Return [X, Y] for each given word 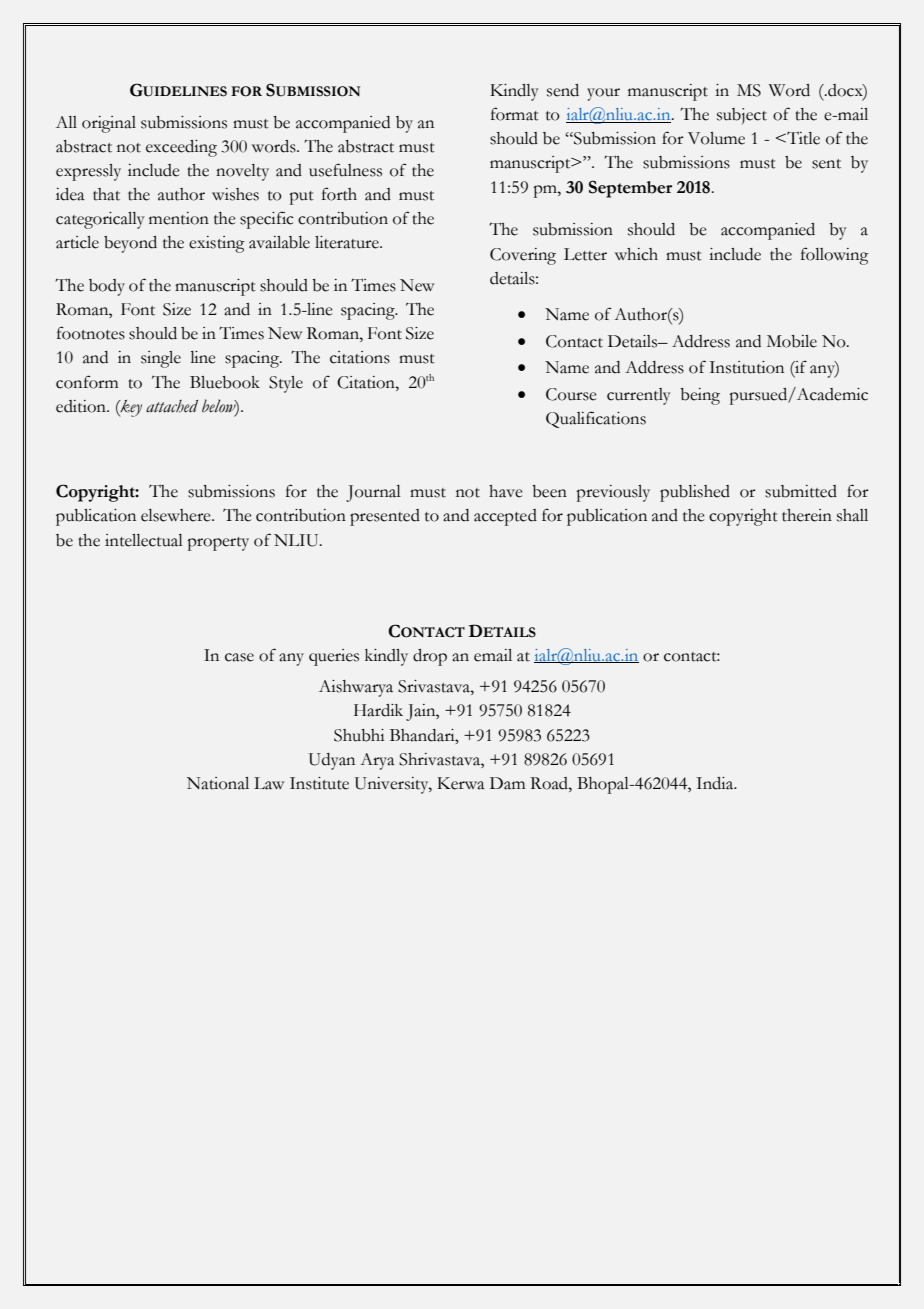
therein [807, 515]
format [515, 114]
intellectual [144, 540]
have [506, 491]
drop [430, 657]
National [218, 783]
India [716, 783]
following [835, 256]
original [109, 124]
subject [742, 116]
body [107, 287]
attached [172, 406]
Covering [523, 256]
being [700, 396]
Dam [507, 783]
